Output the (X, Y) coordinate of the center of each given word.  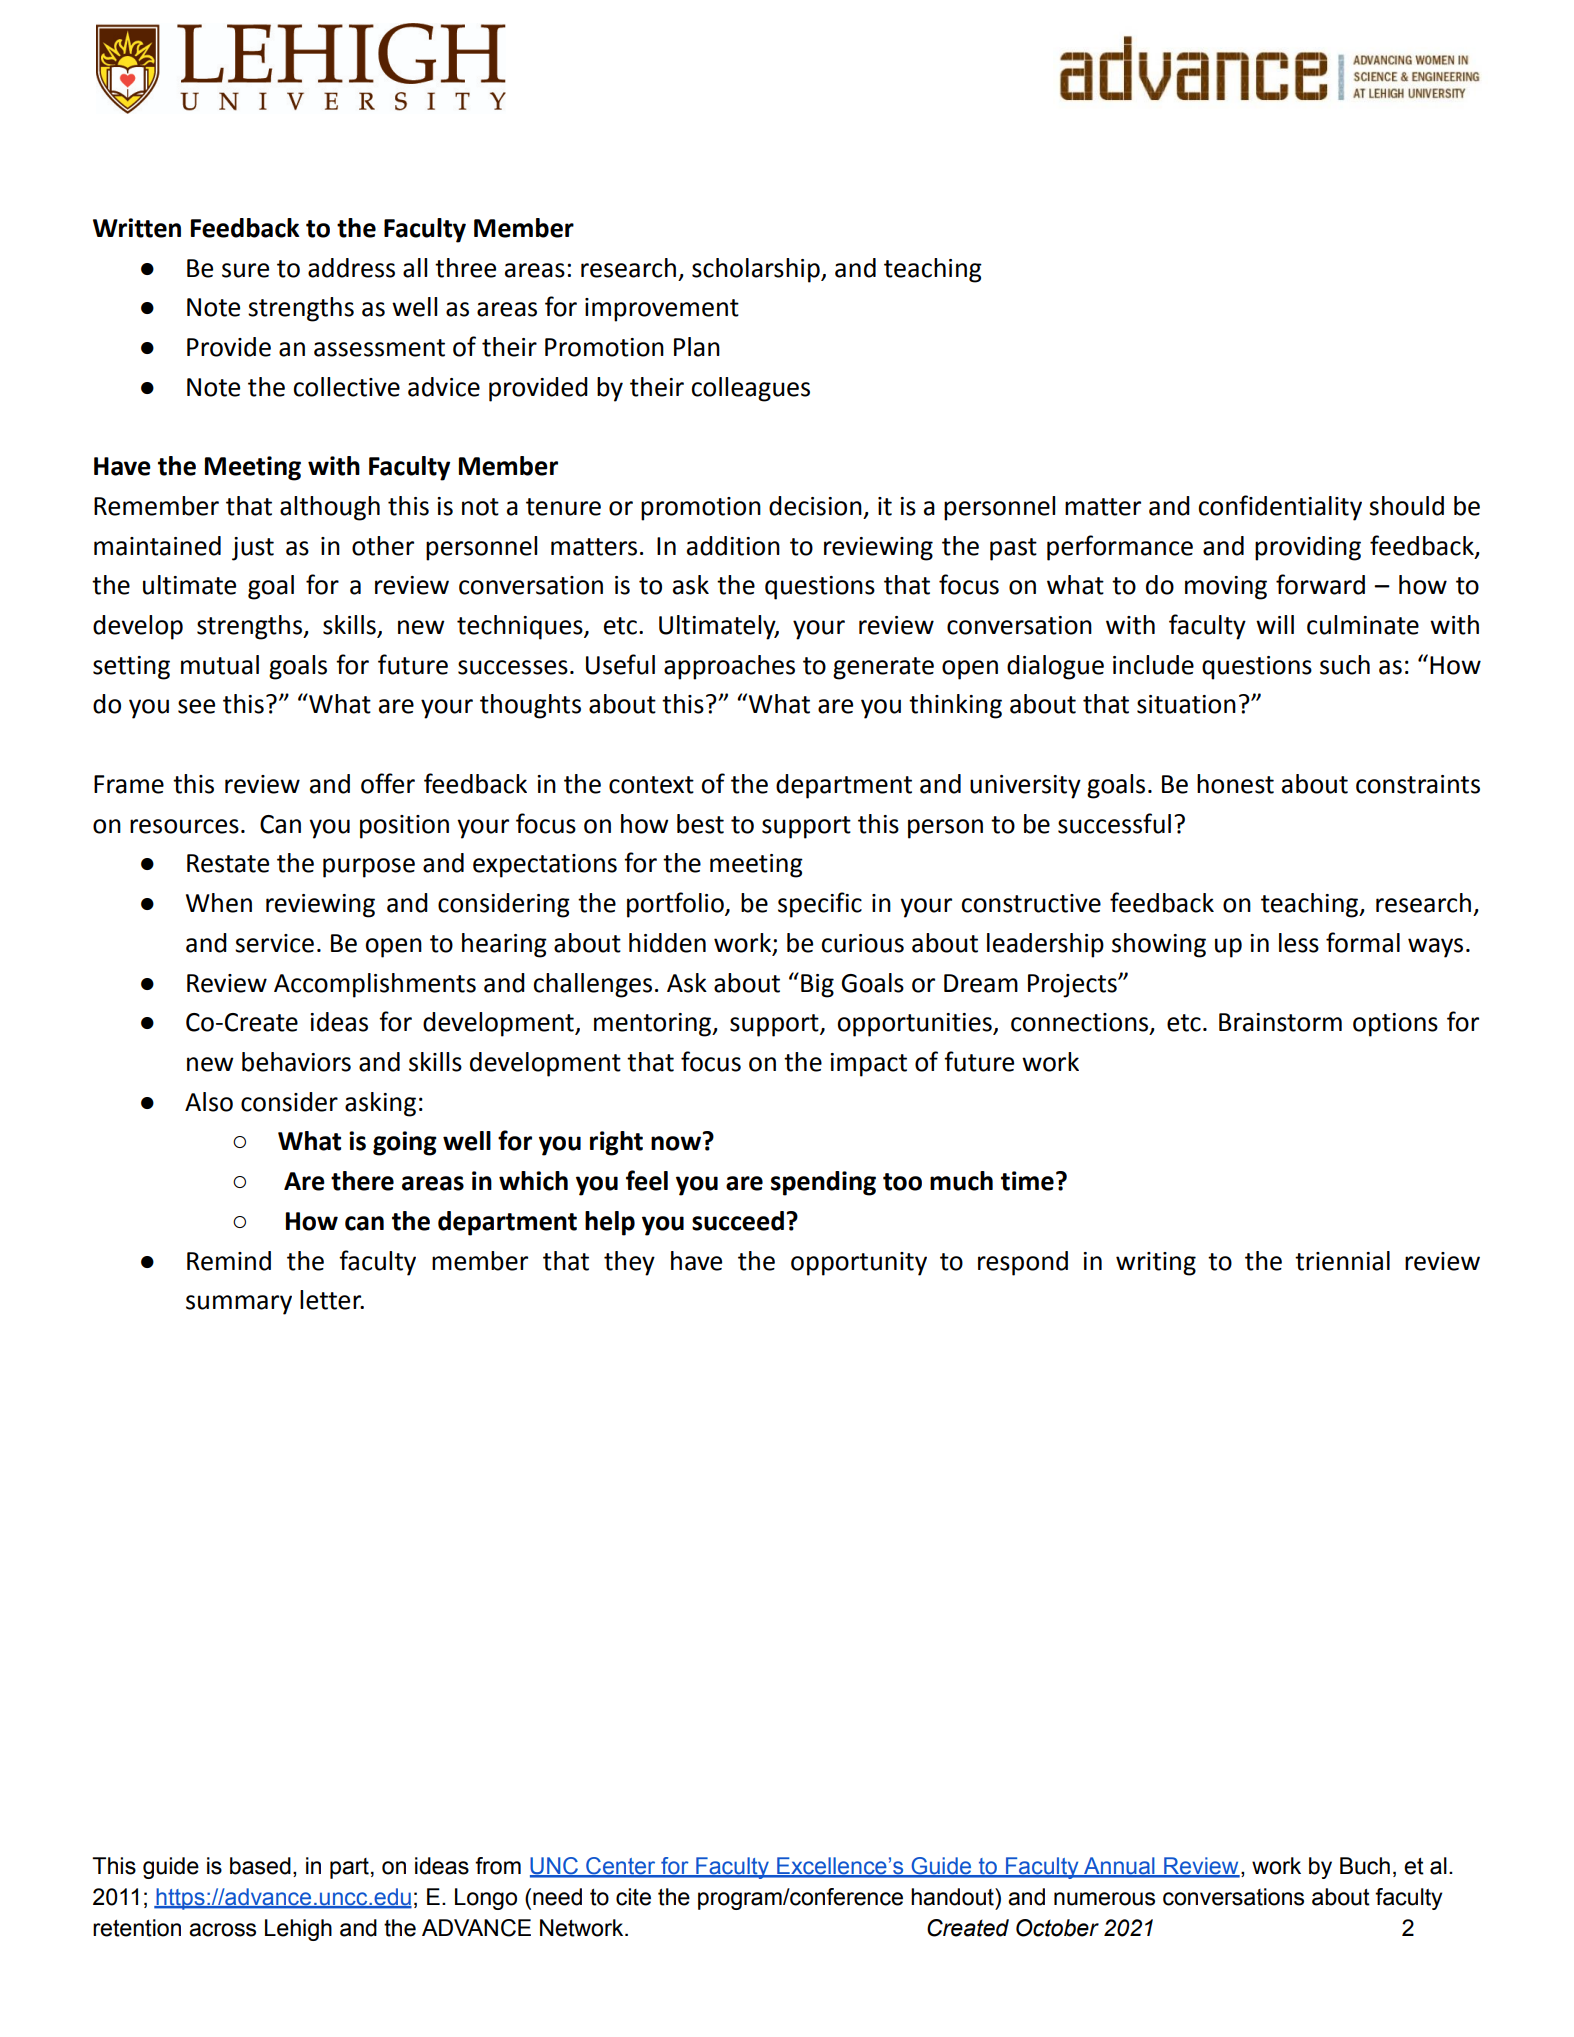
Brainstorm (1280, 1022)
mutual (220, 665)
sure (245, 270)
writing (1156, 1264)
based (260, 1866)
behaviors (296, 1062)
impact (868, 1065)
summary (239, 1305)
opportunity (859, 1264)
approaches (729, 667)
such (1345, 665)
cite (633, 1897)
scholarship (757, 270)
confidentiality (1280, 508)
